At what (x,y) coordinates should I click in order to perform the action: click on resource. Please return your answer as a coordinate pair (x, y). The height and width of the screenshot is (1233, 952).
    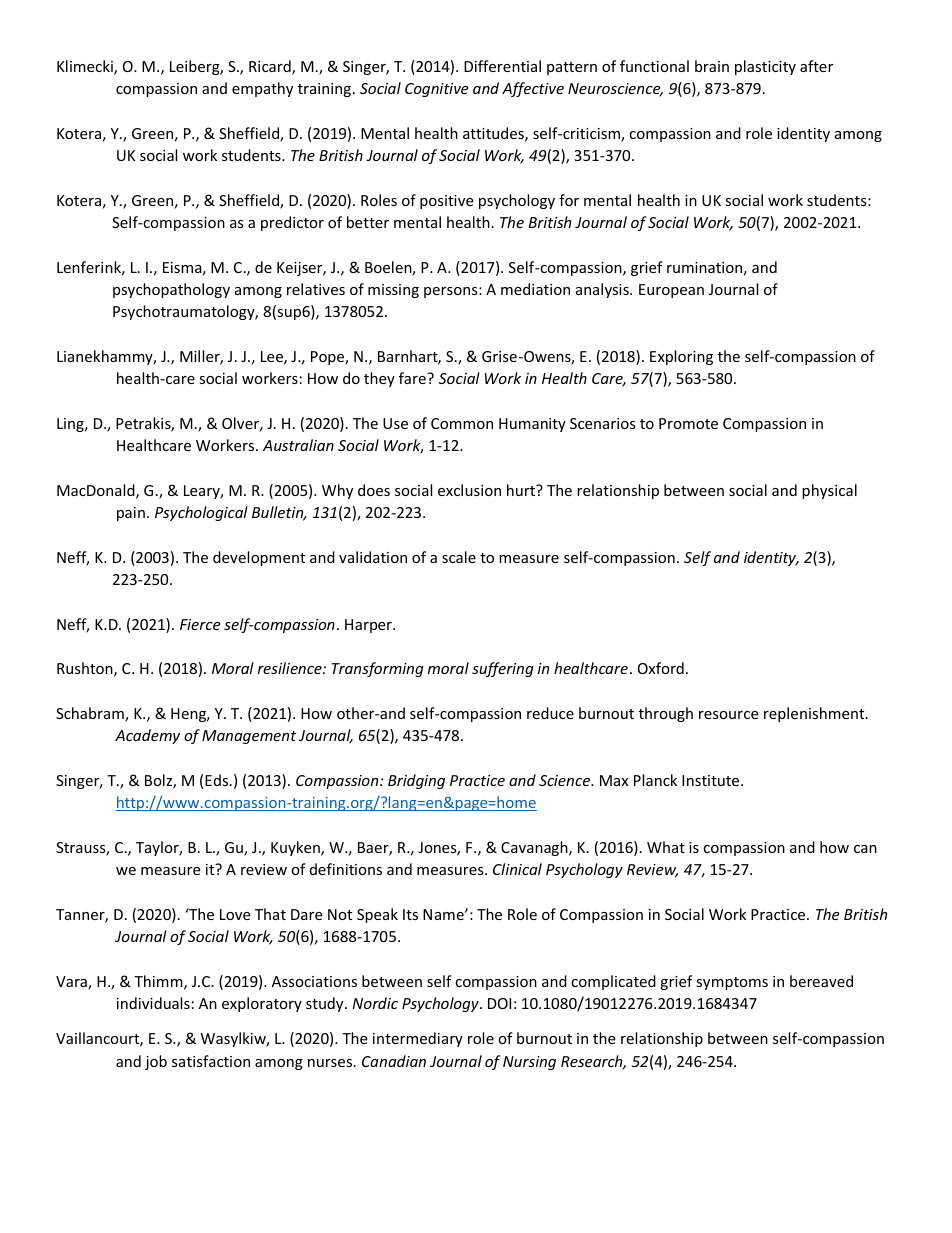
    Looking at the image, I should click on (728, 715).
